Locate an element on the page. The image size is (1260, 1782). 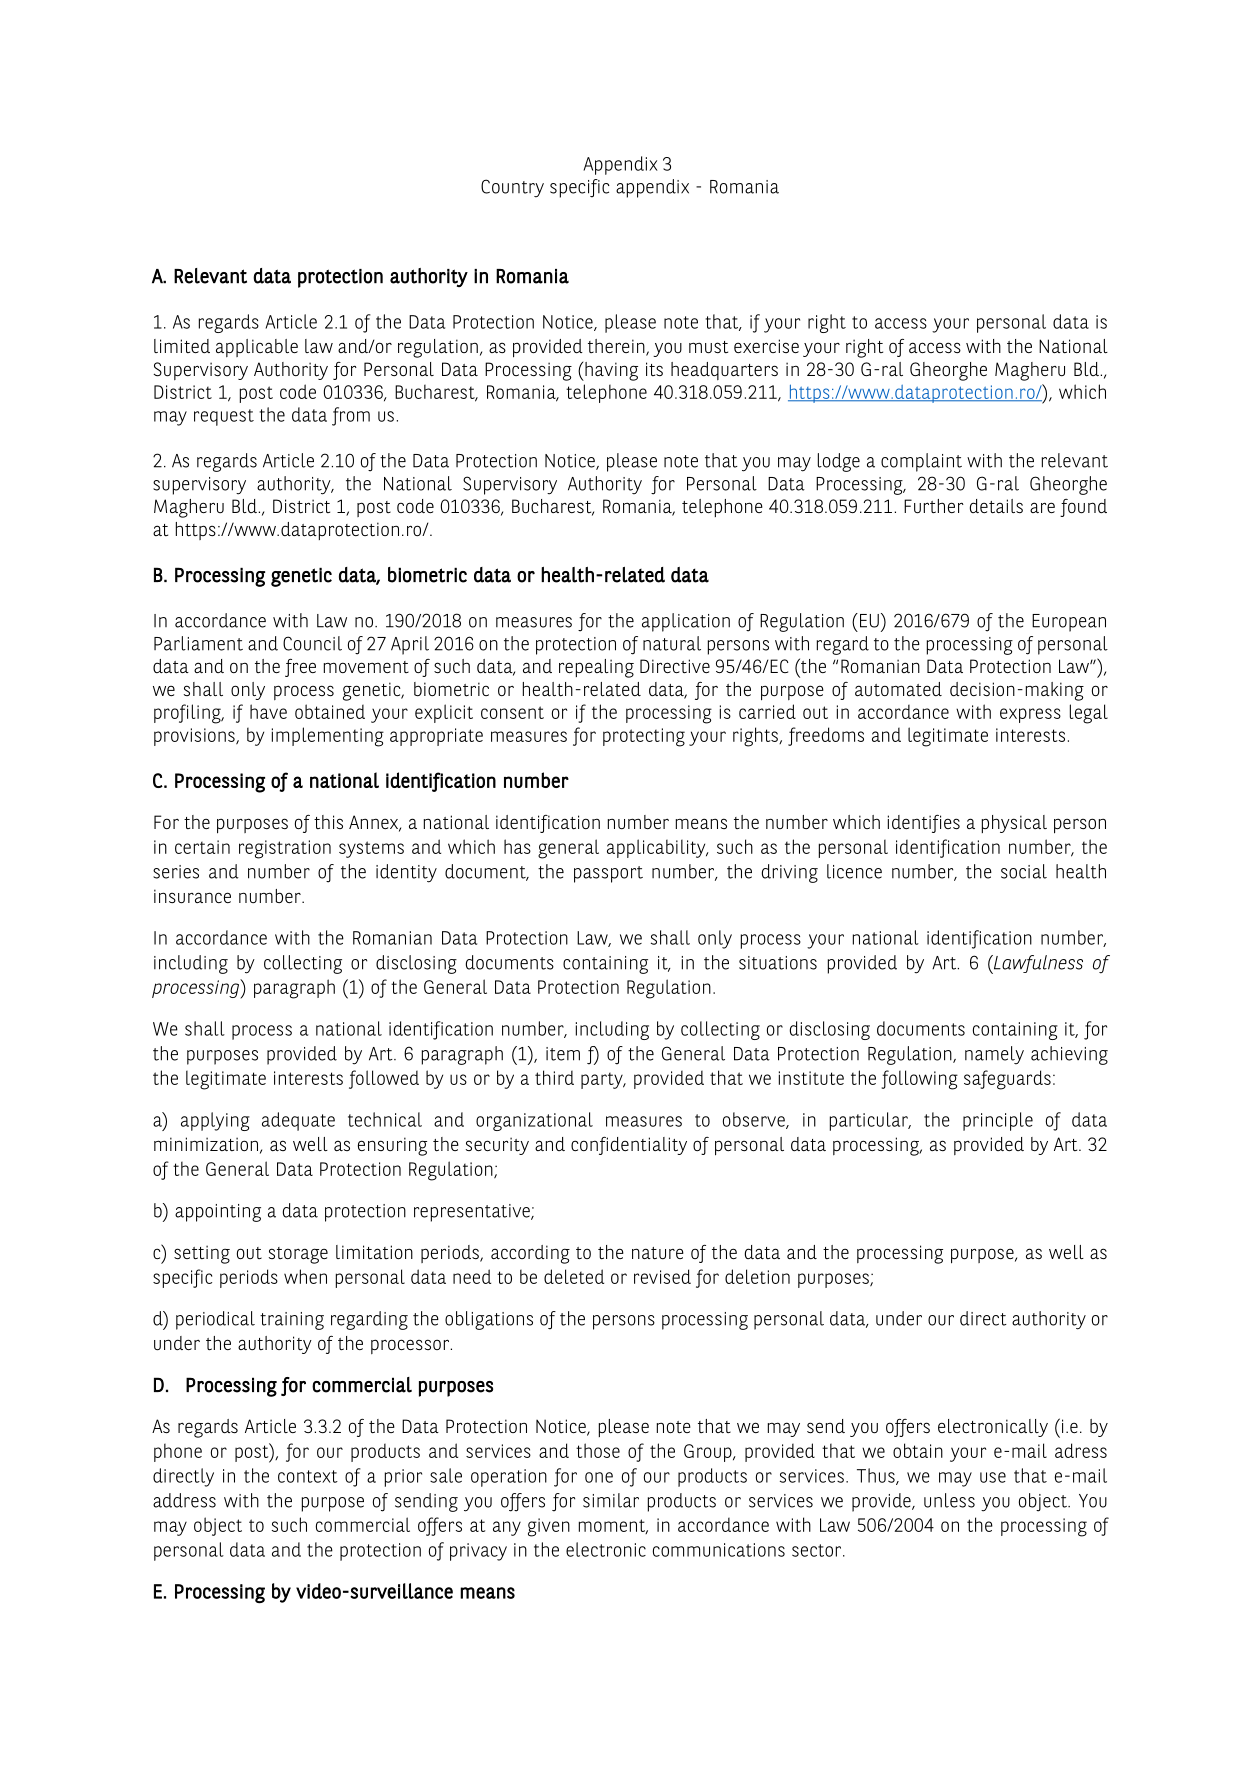
adequate is located at coordinates (298, 1121).
